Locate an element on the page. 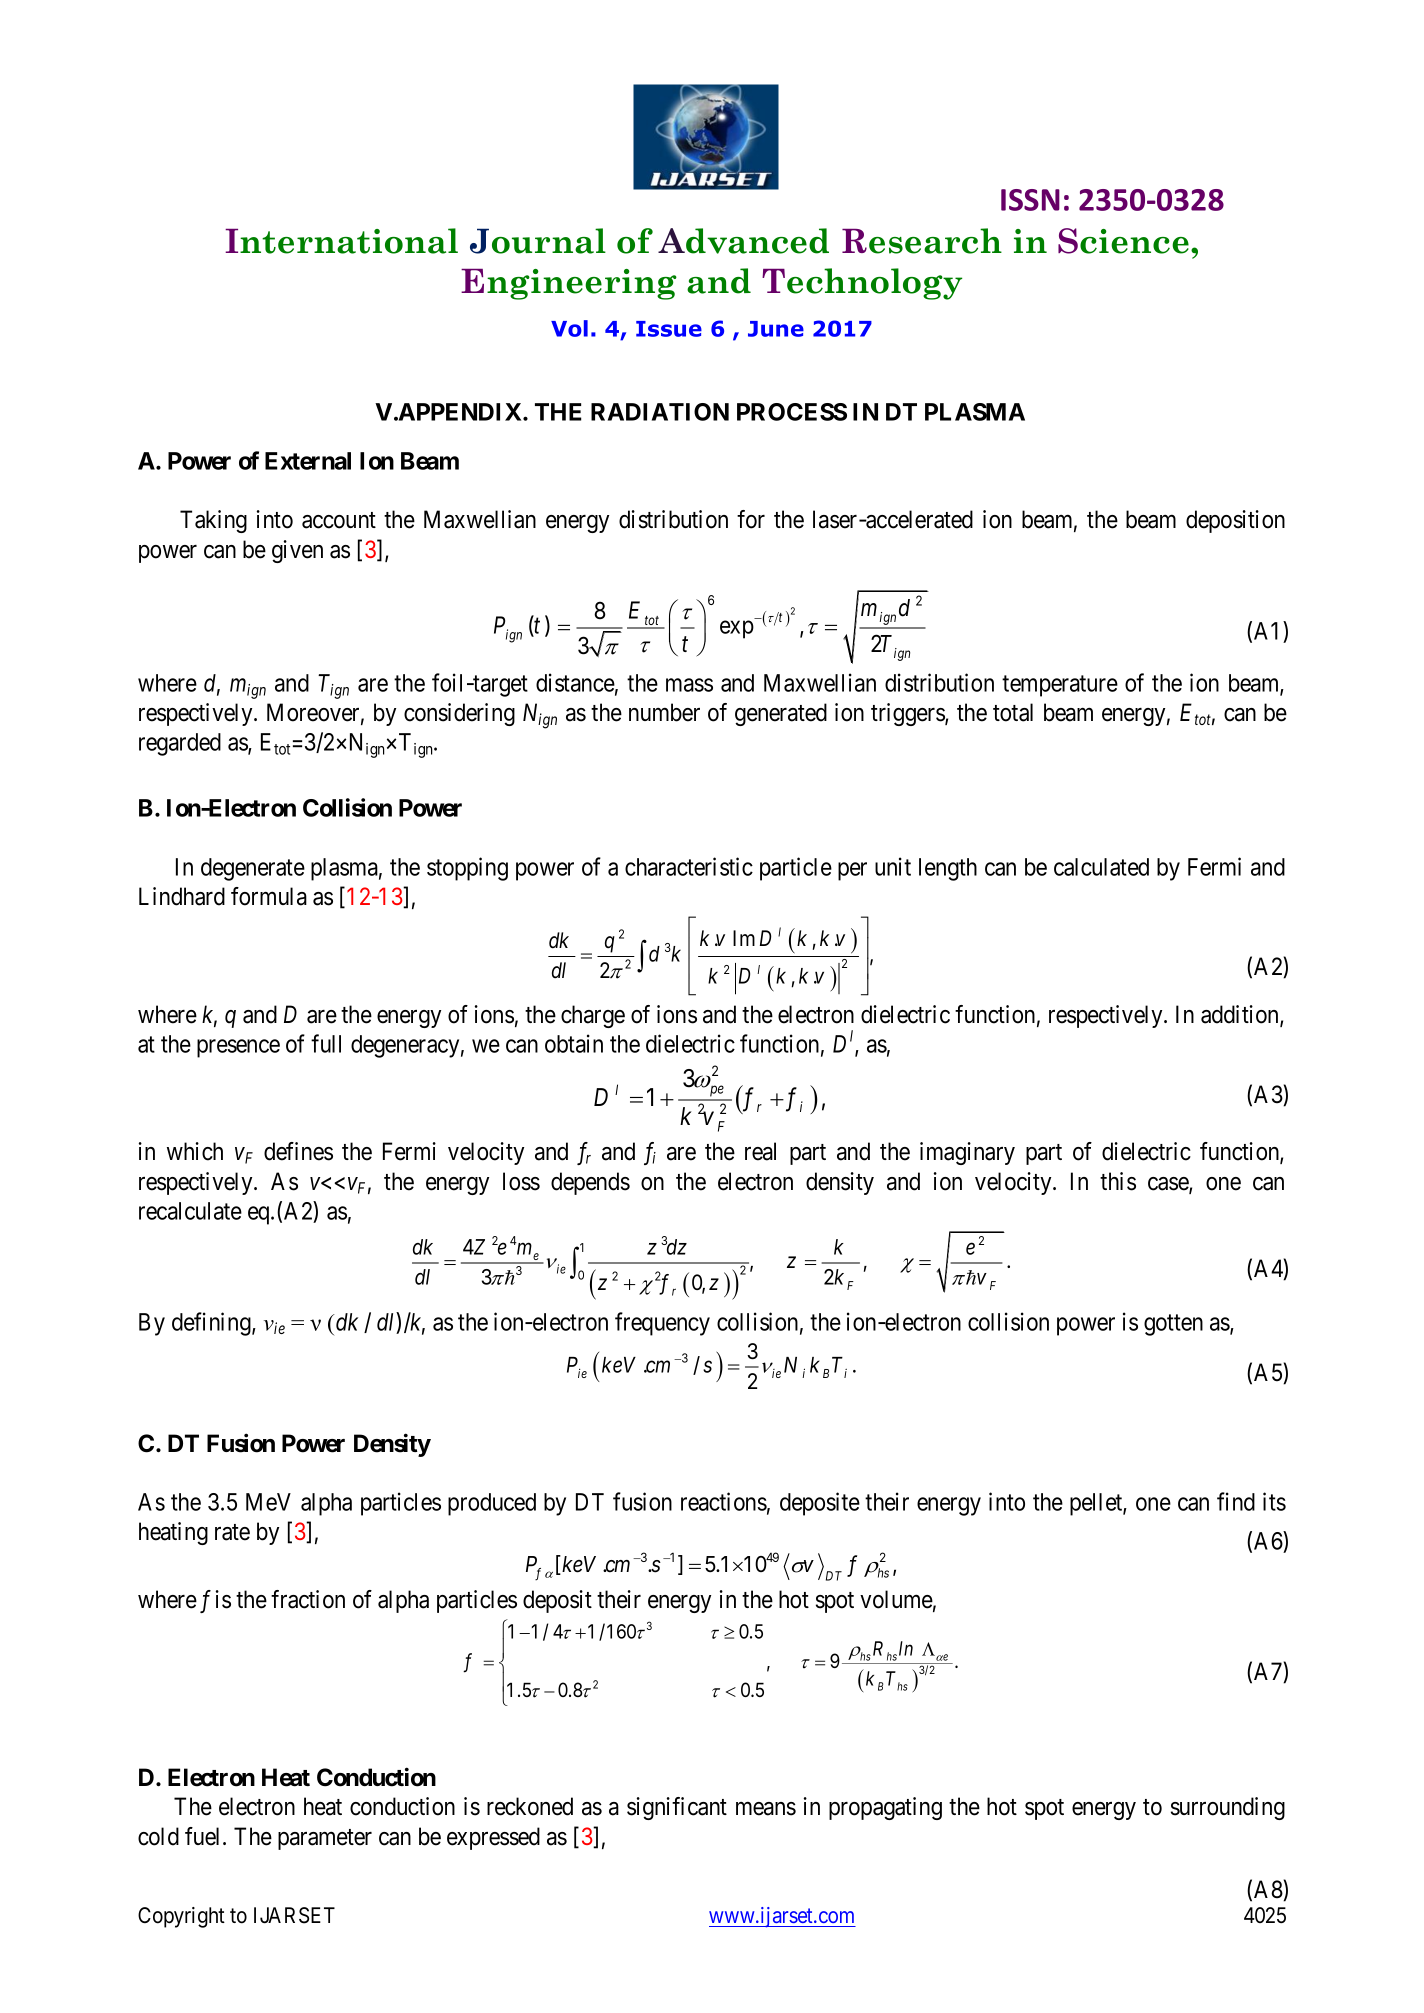 This document has height=2013, width=1424. mass is located at coordinates (689, 685).
